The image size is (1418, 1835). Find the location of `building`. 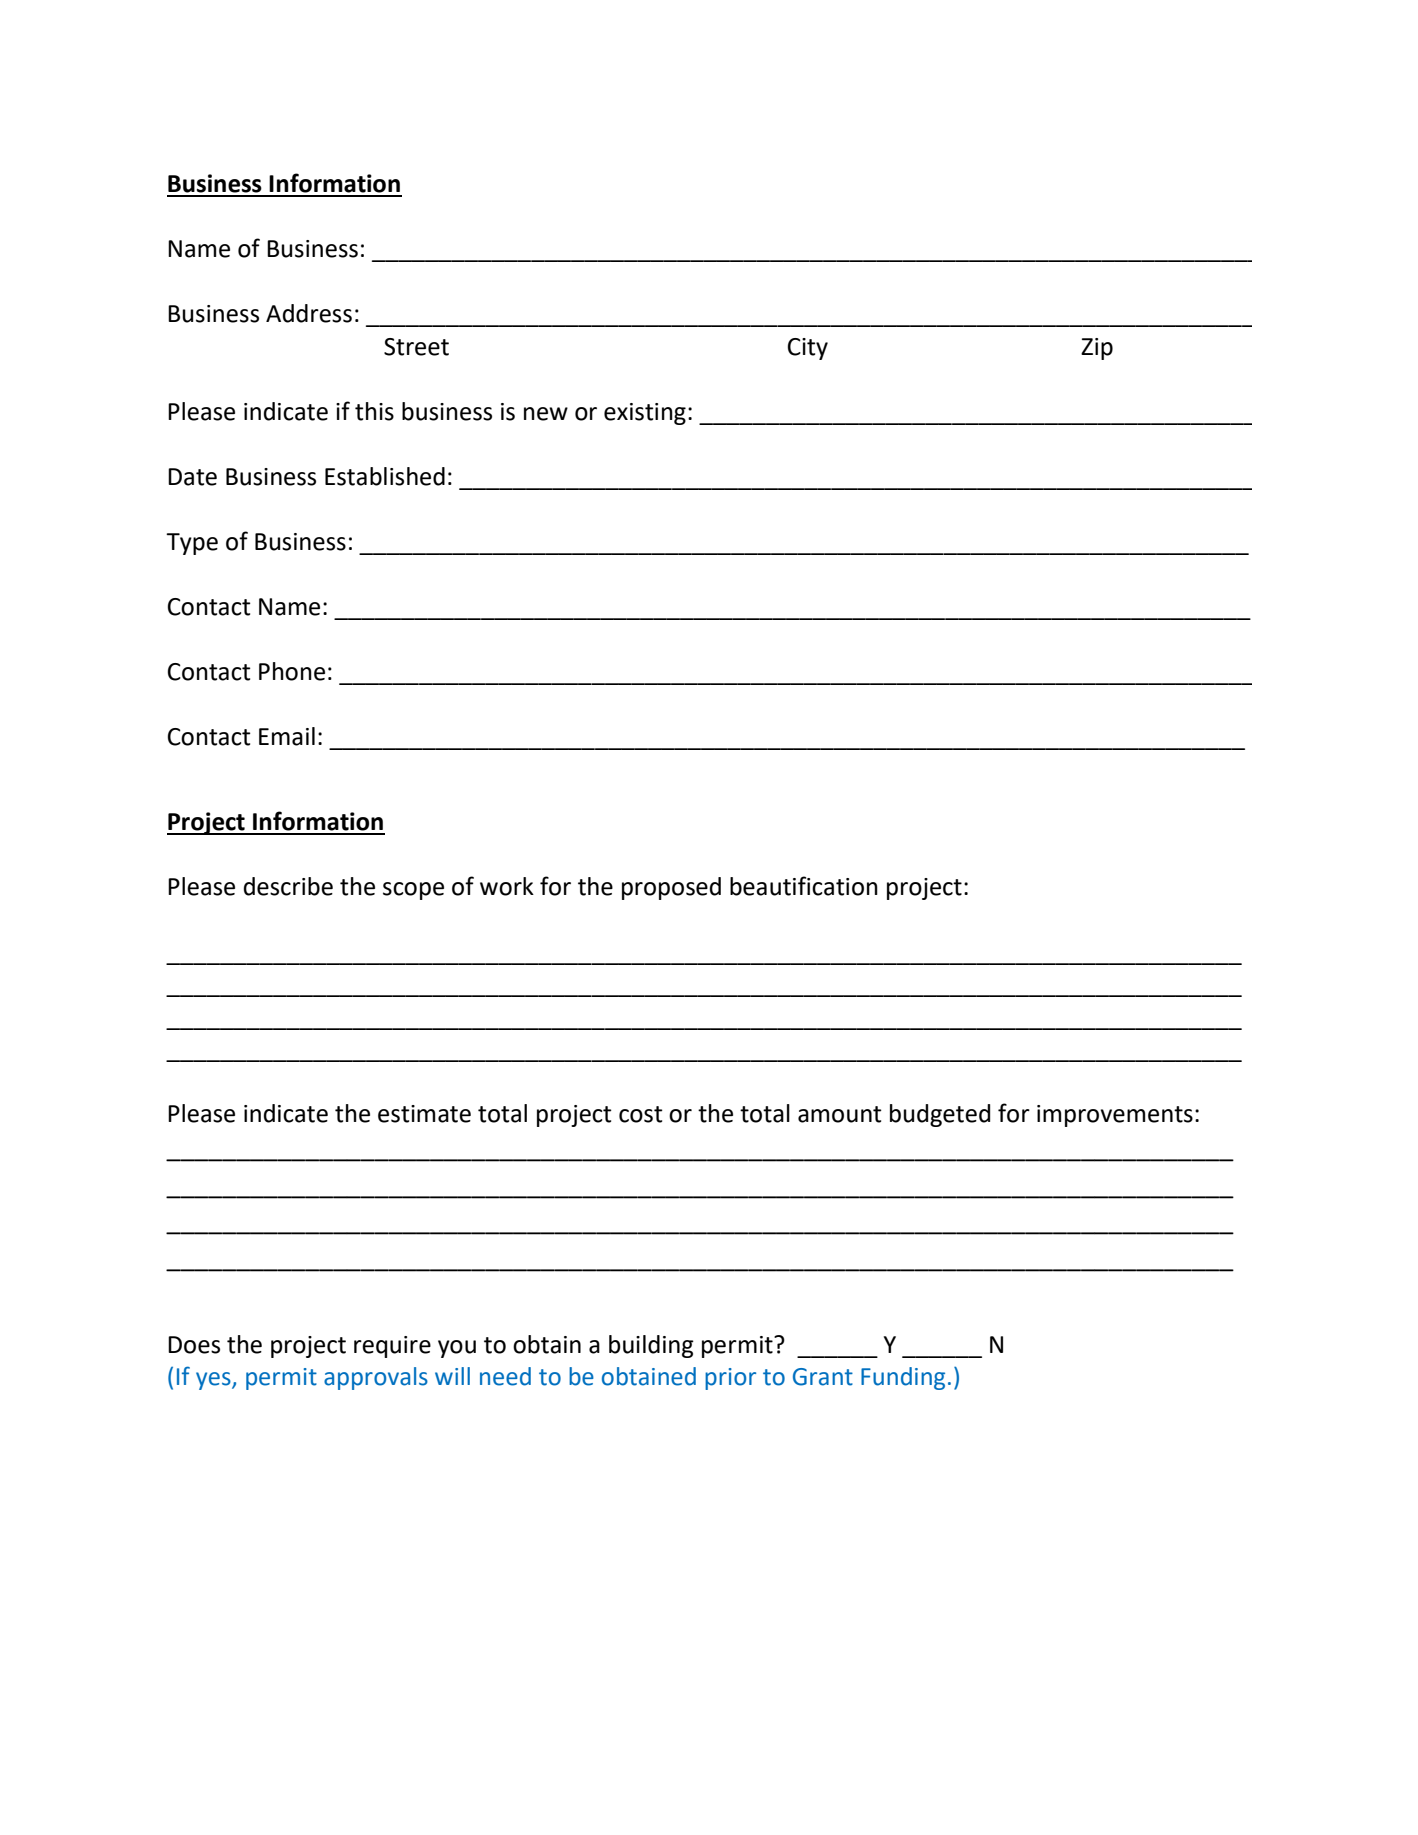

building is located at coordinates (651, 1346).
